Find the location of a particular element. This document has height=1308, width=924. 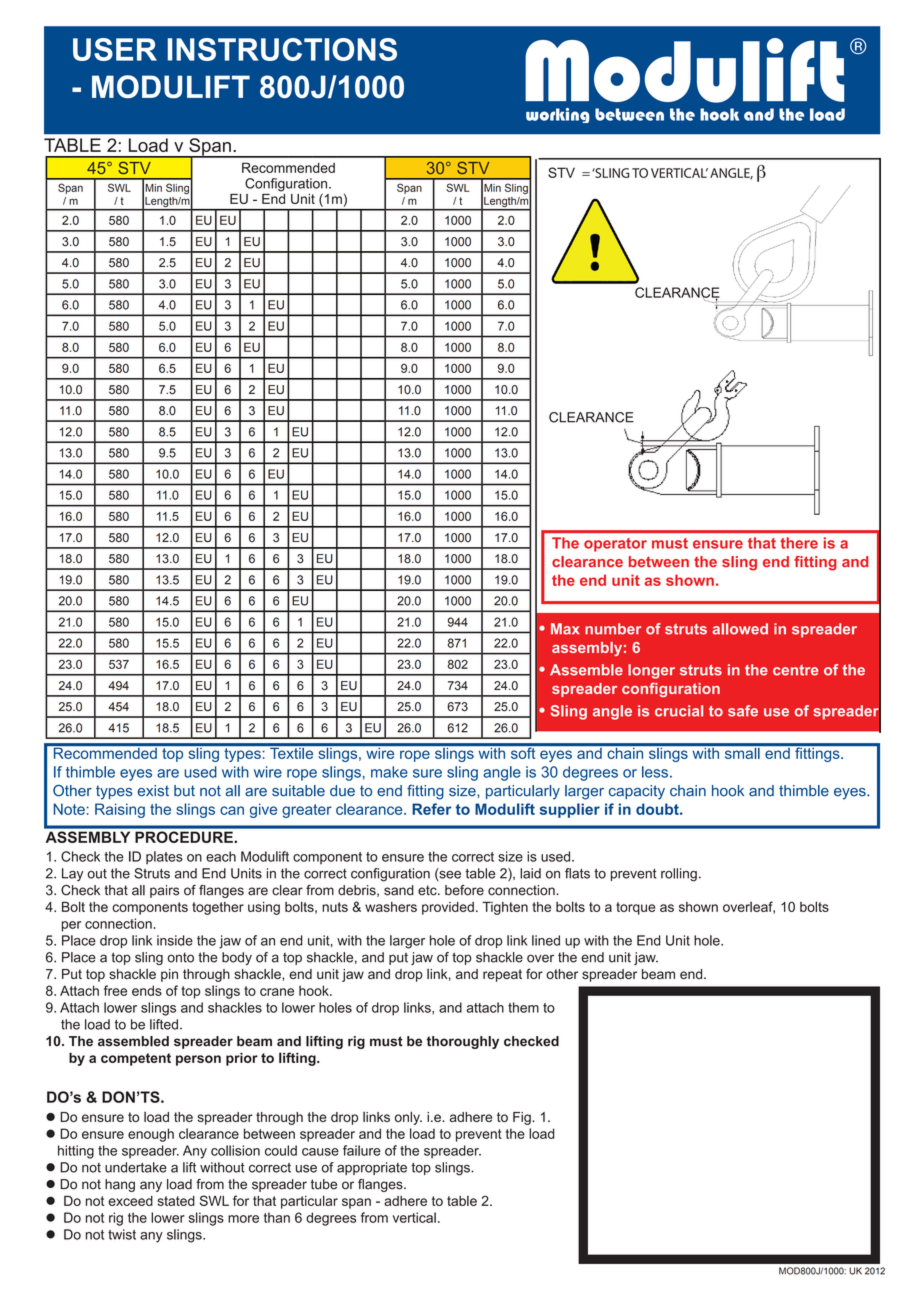

make is located at coordinates (389, 772).
